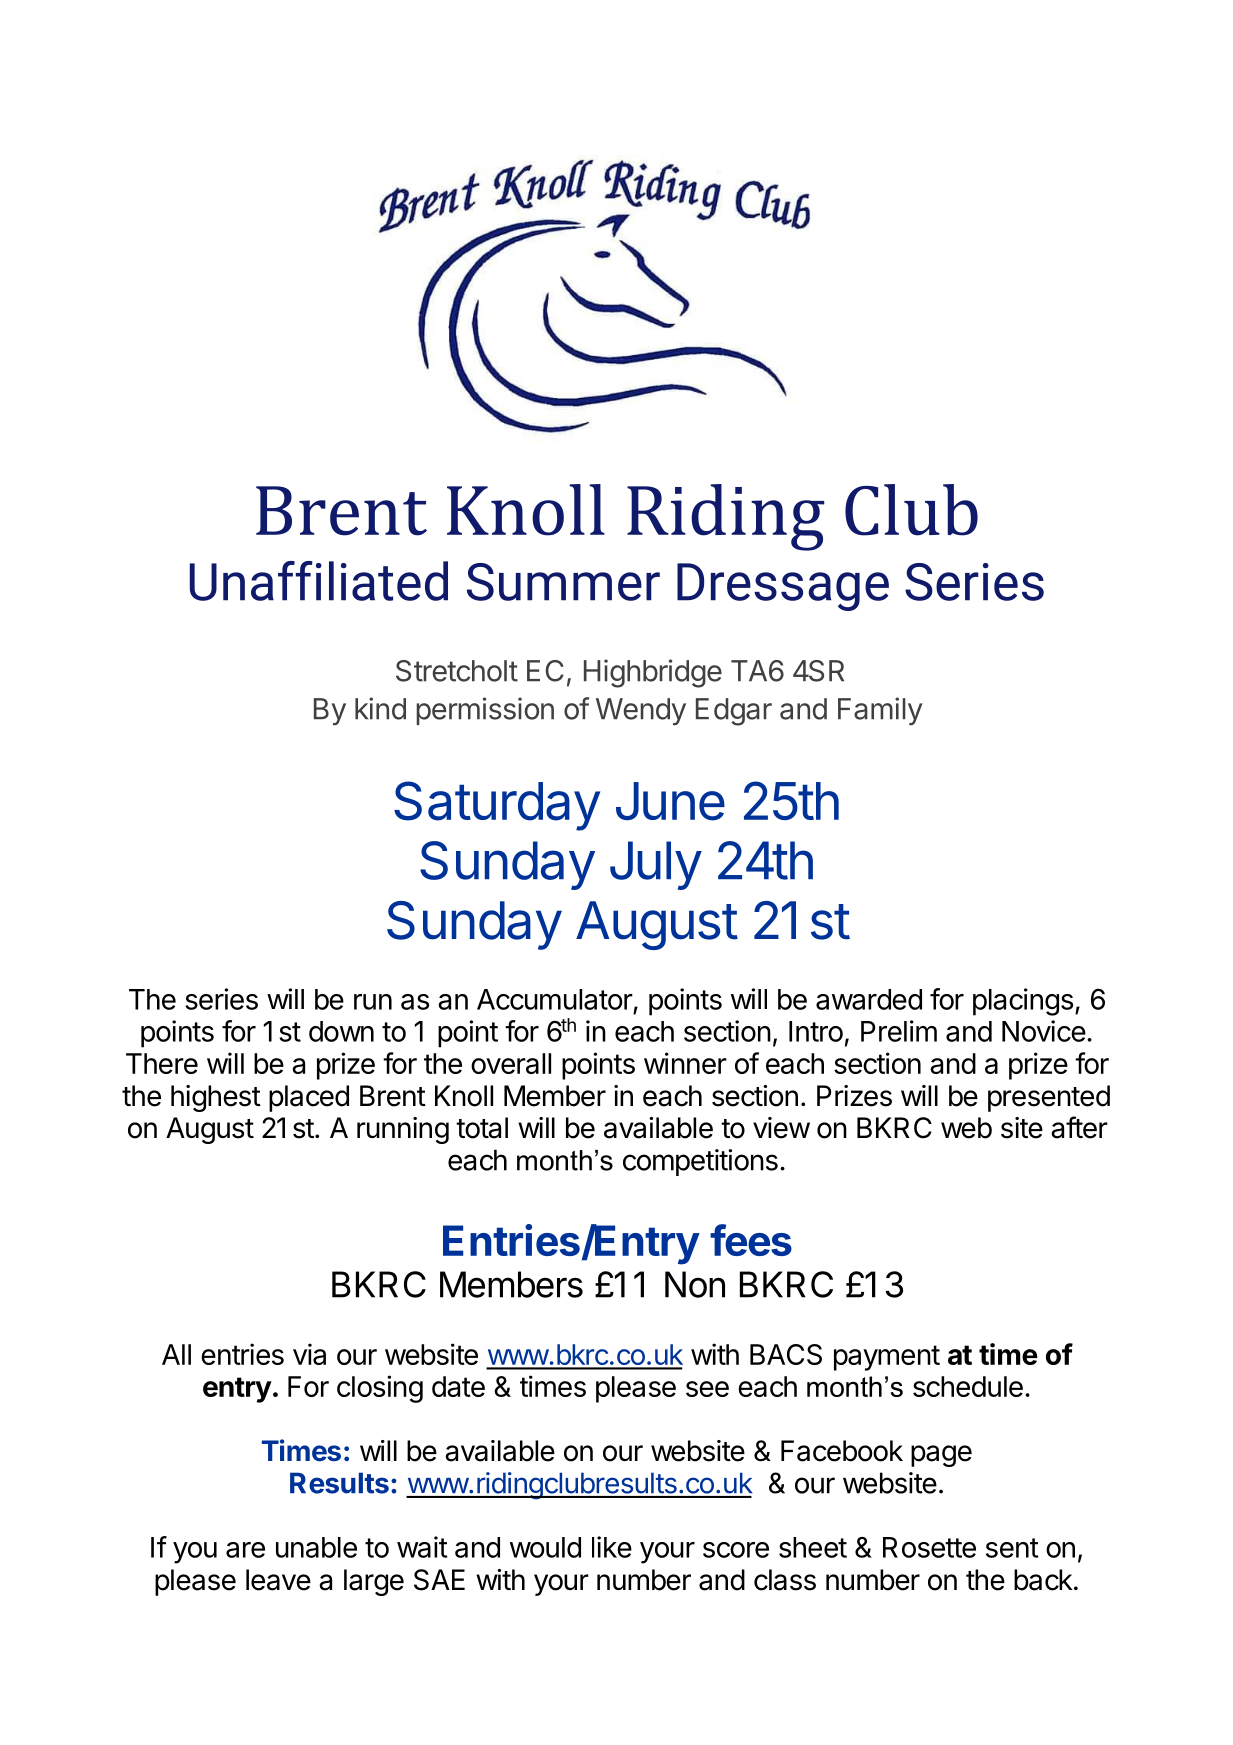 This screenshot has height=1745, width=1233. Describe the element at coordinates (783, 587) in the screenshot. I see `Dressage` at that location.
